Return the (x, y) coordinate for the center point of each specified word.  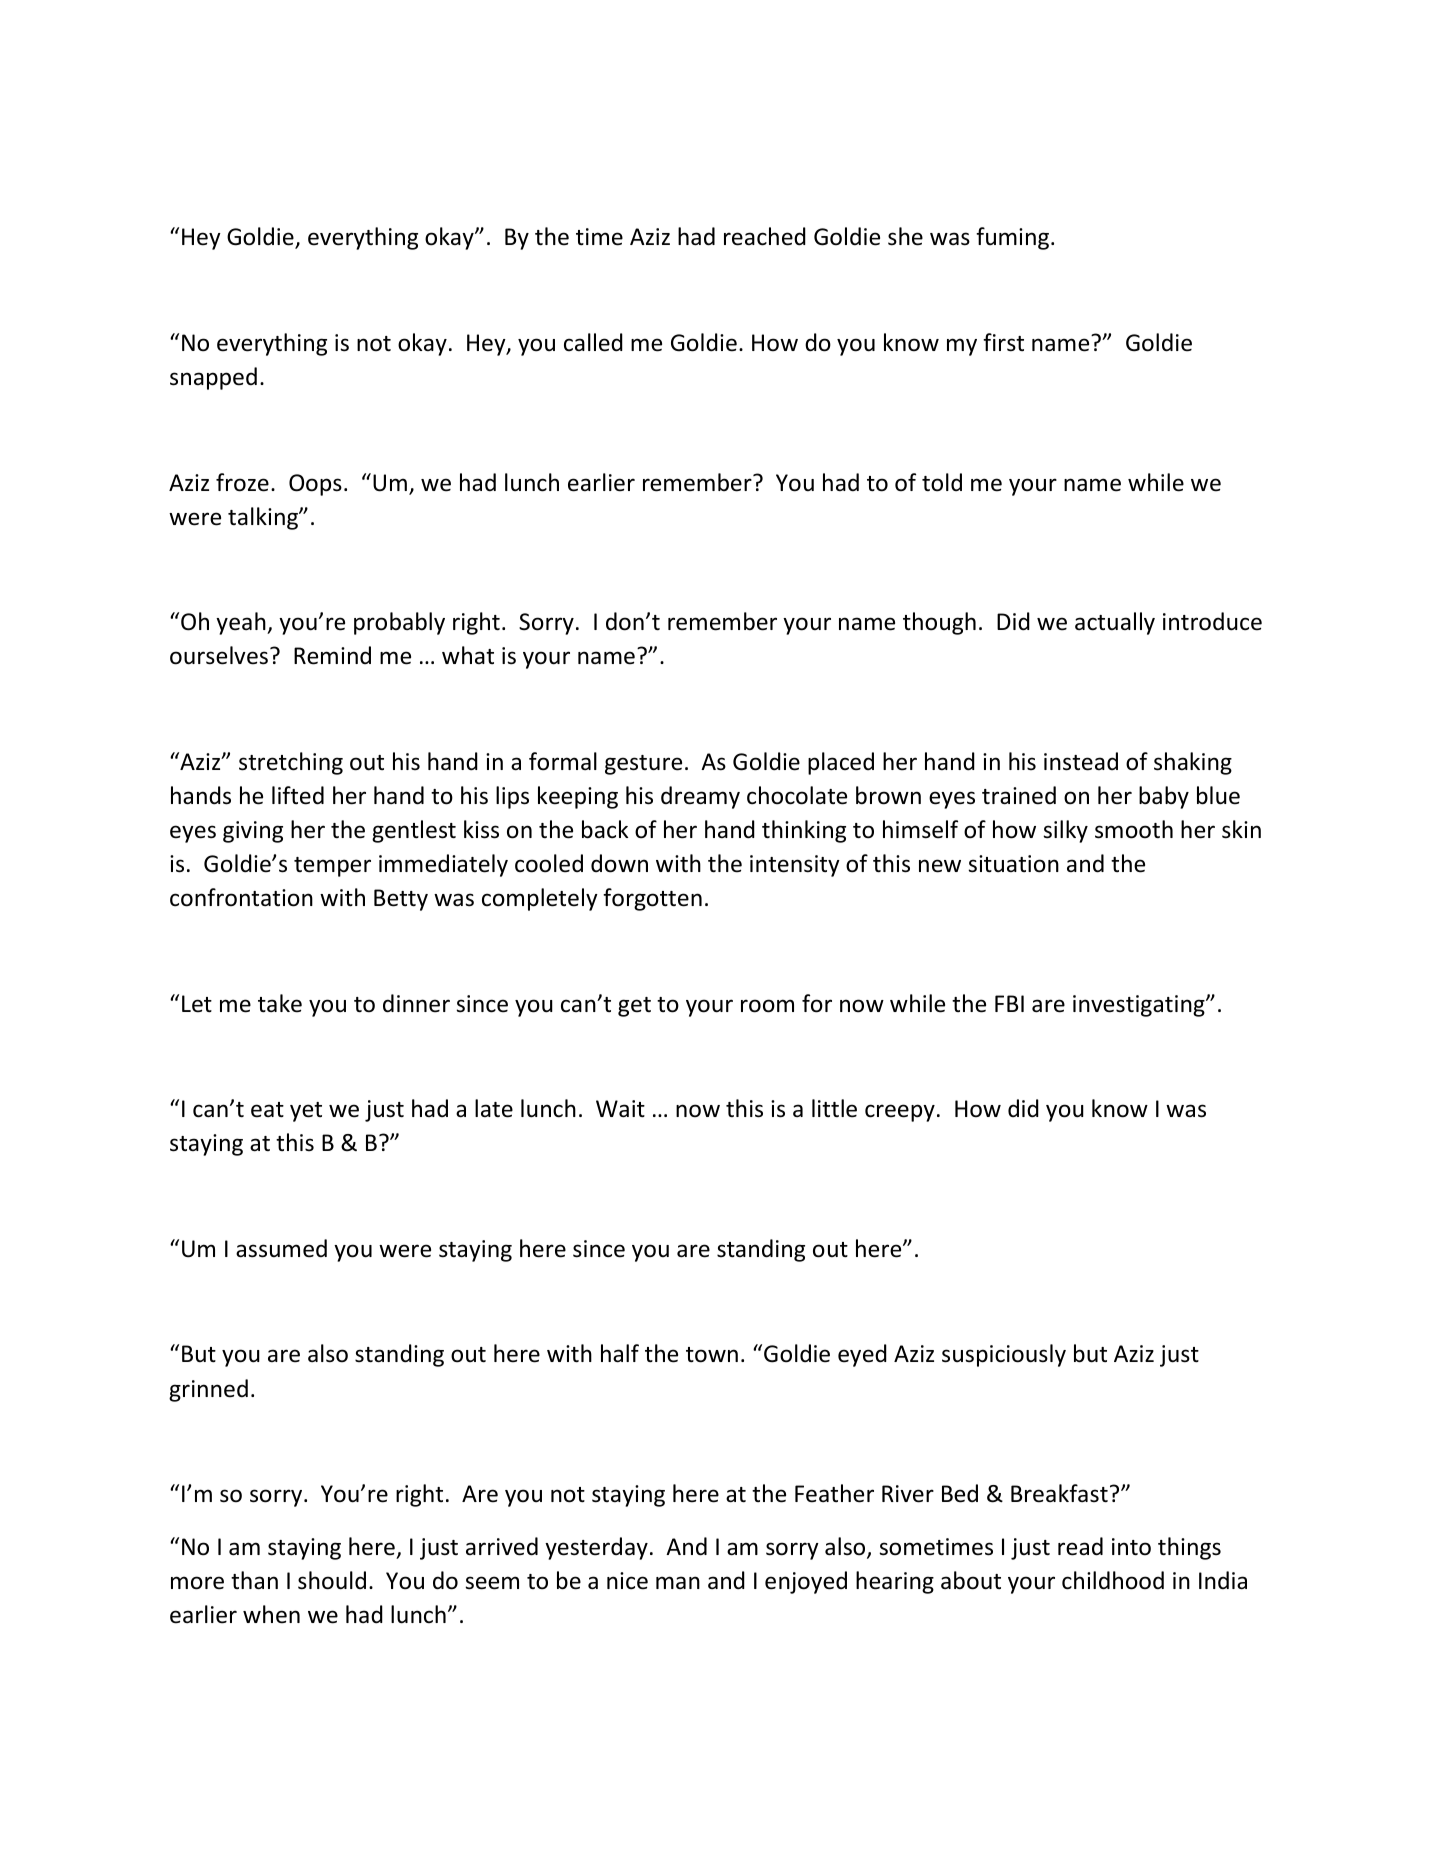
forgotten (652, 899)
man (678, 1583)
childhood (1113, 1580)
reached (765, 236)
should (332, 1580)
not (374, 344)
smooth (1134, 829)
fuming (1014, 238)
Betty (401, 900)
